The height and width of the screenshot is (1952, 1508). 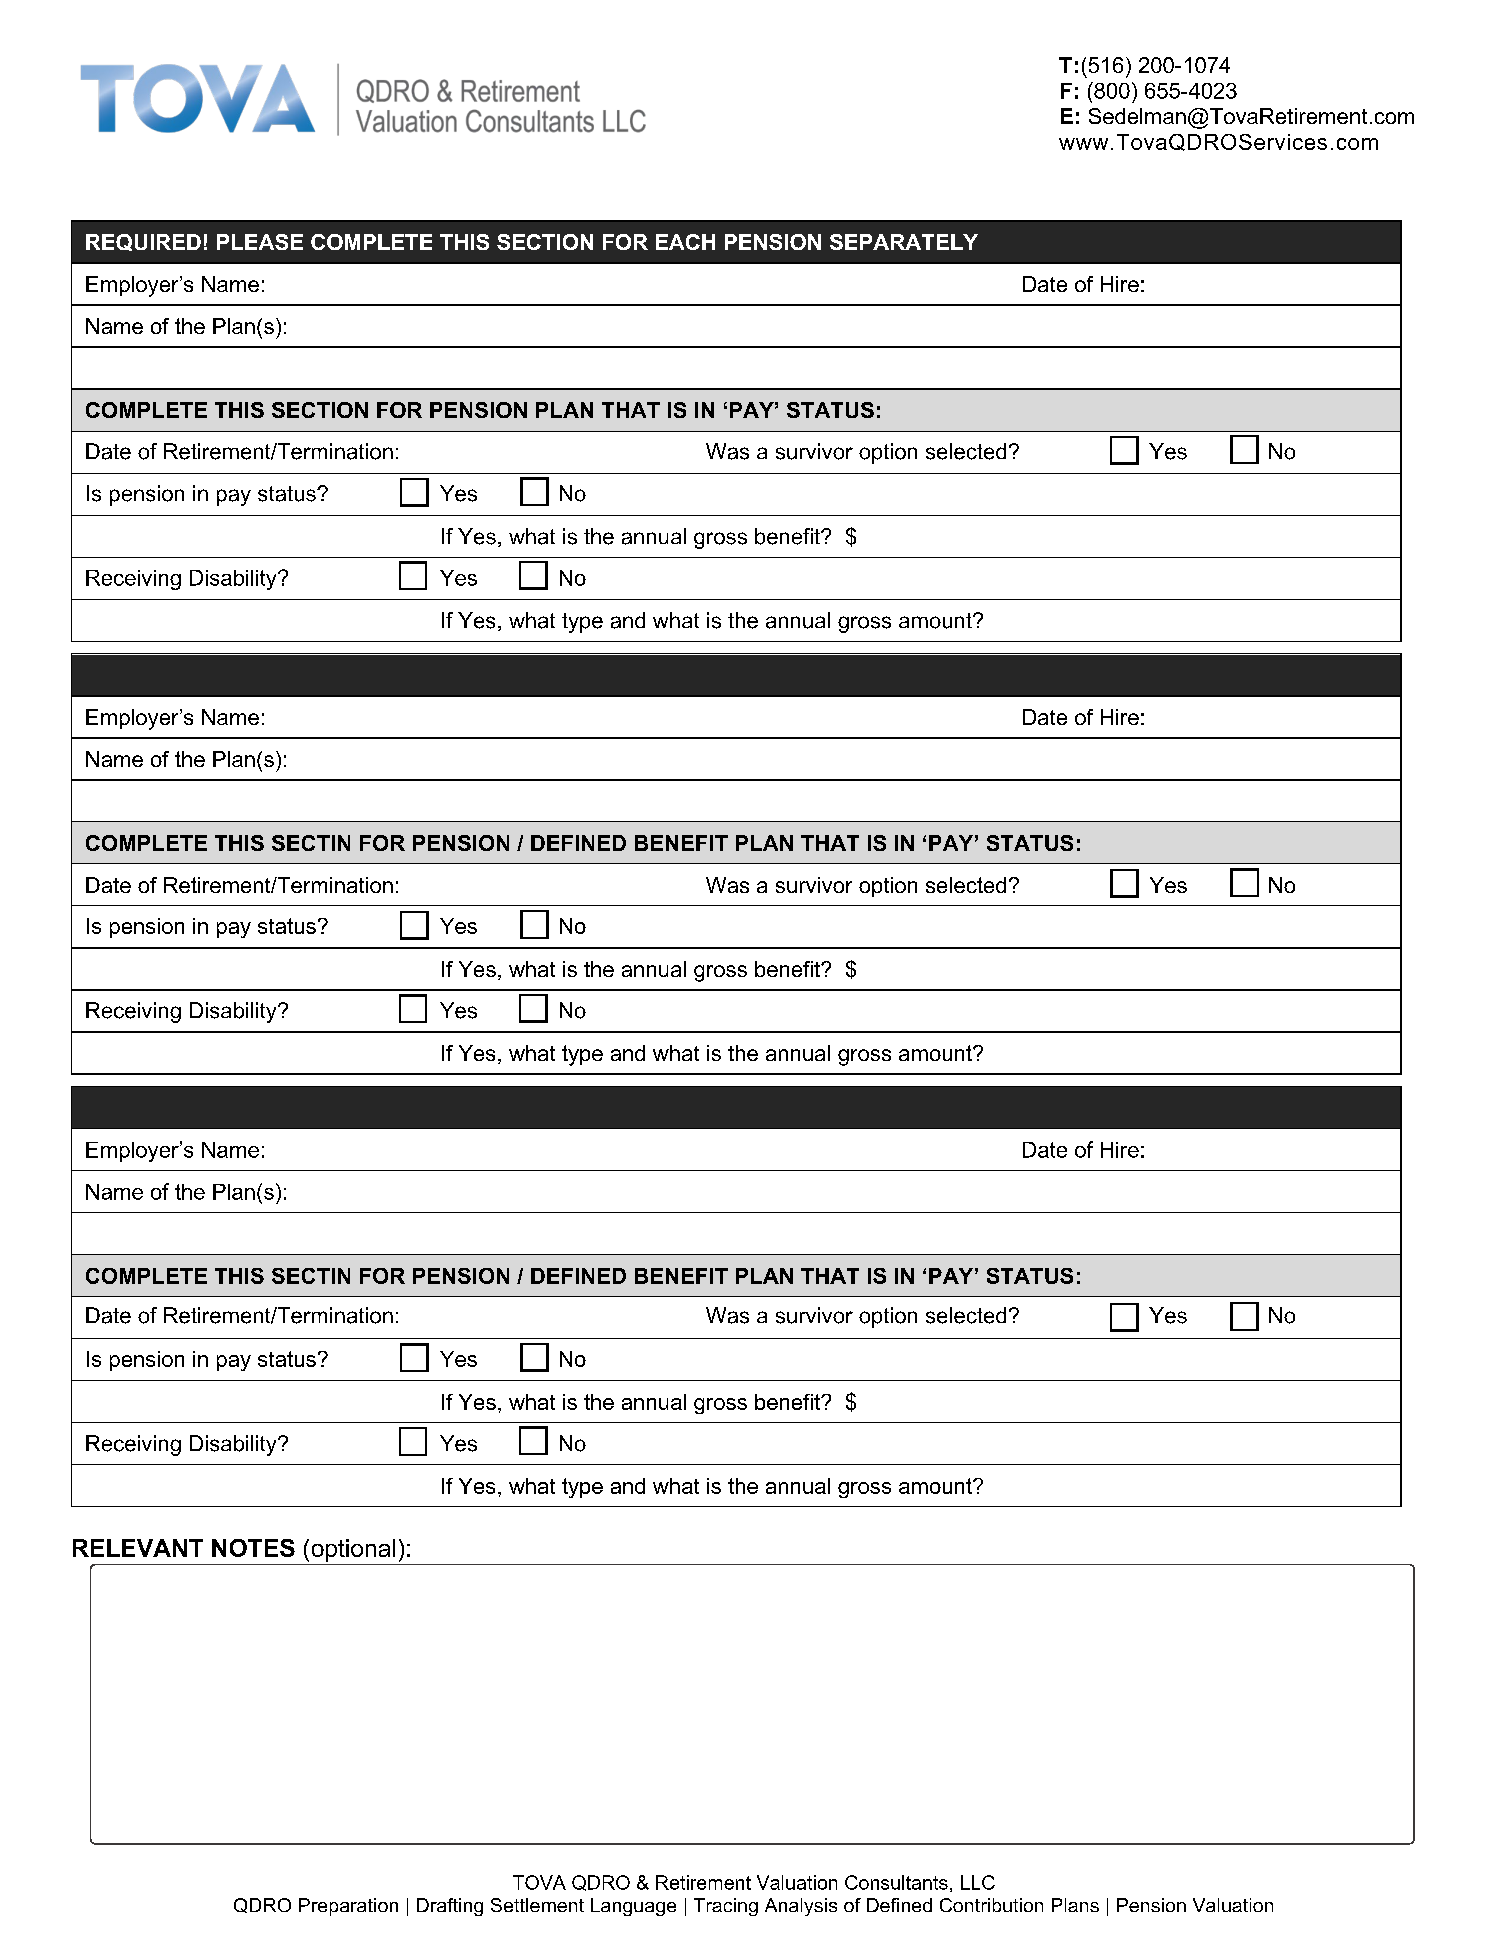 I want to click on Consultants, so click(x=896, y=1882).
